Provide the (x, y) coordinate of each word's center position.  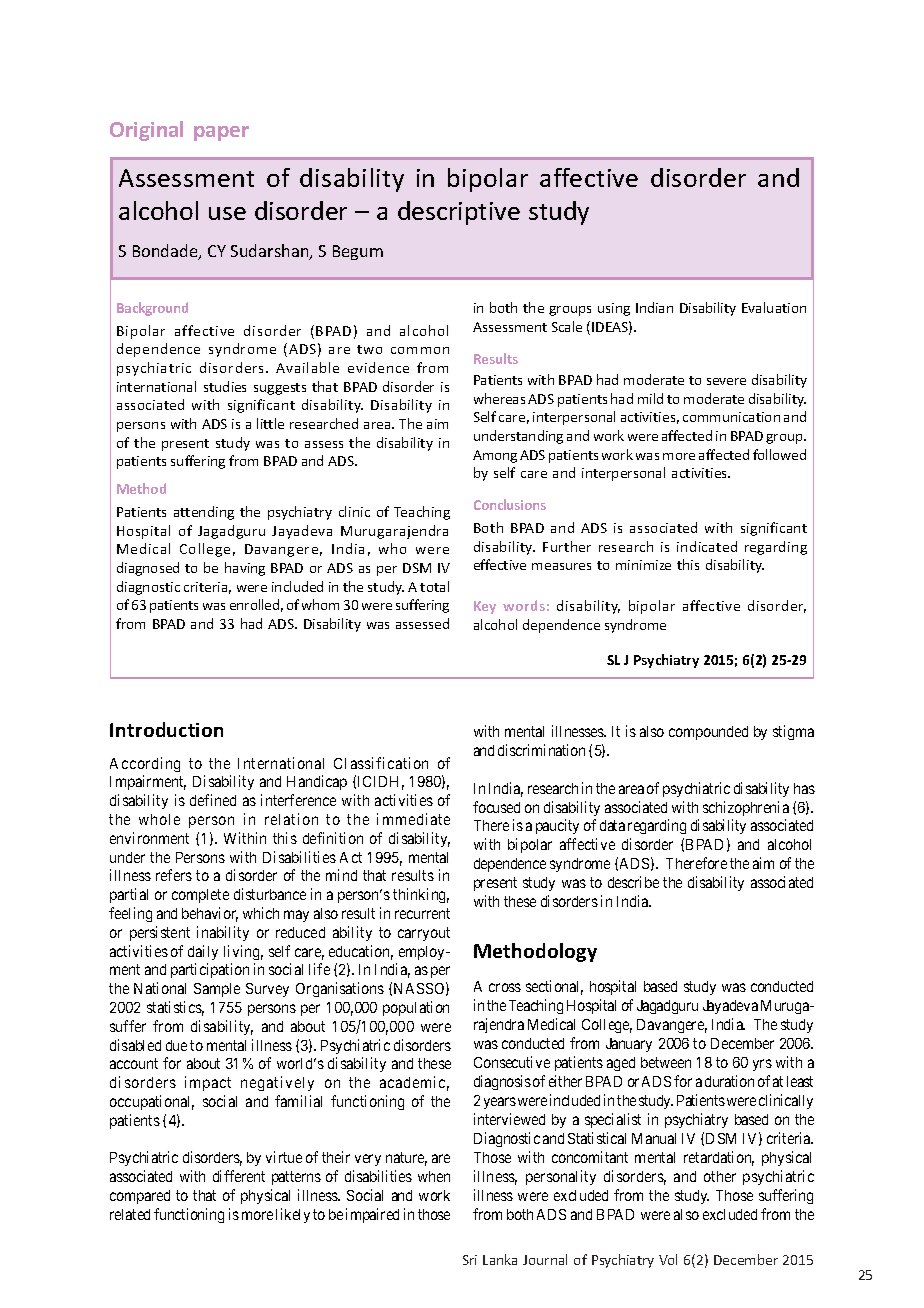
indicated (707, 546)
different (239, 1176)
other (720, 1176)
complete (200, 896)
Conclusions (510, 504)
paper (221, 133)
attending (204, 513)
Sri (470, 1260)
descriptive (459, 213)
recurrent (422, 913)
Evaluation (774, 307)
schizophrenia (746, 808)
